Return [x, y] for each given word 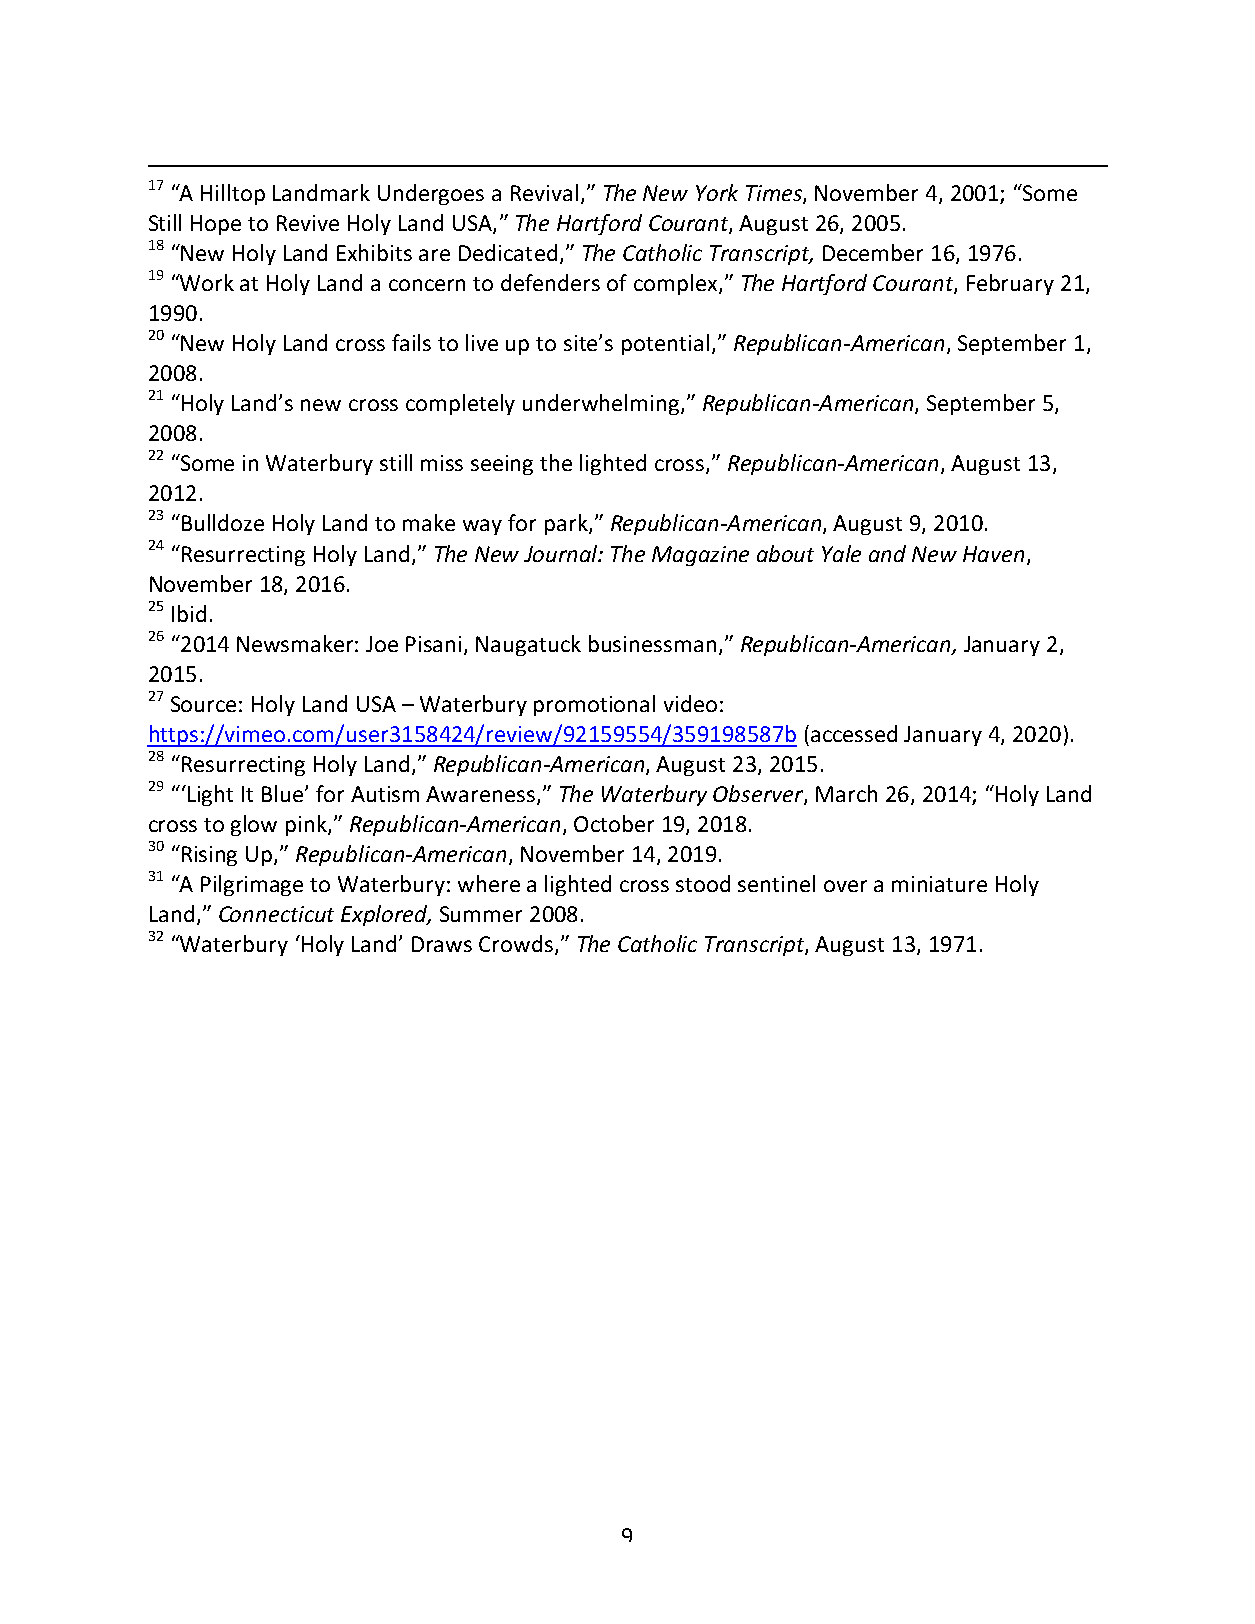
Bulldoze [223, 522]
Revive [308, 223]
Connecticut [276, 914]
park [567, 524]
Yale [841, 553]
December [873, 252]
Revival [544, 192]
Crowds [516, 943]
